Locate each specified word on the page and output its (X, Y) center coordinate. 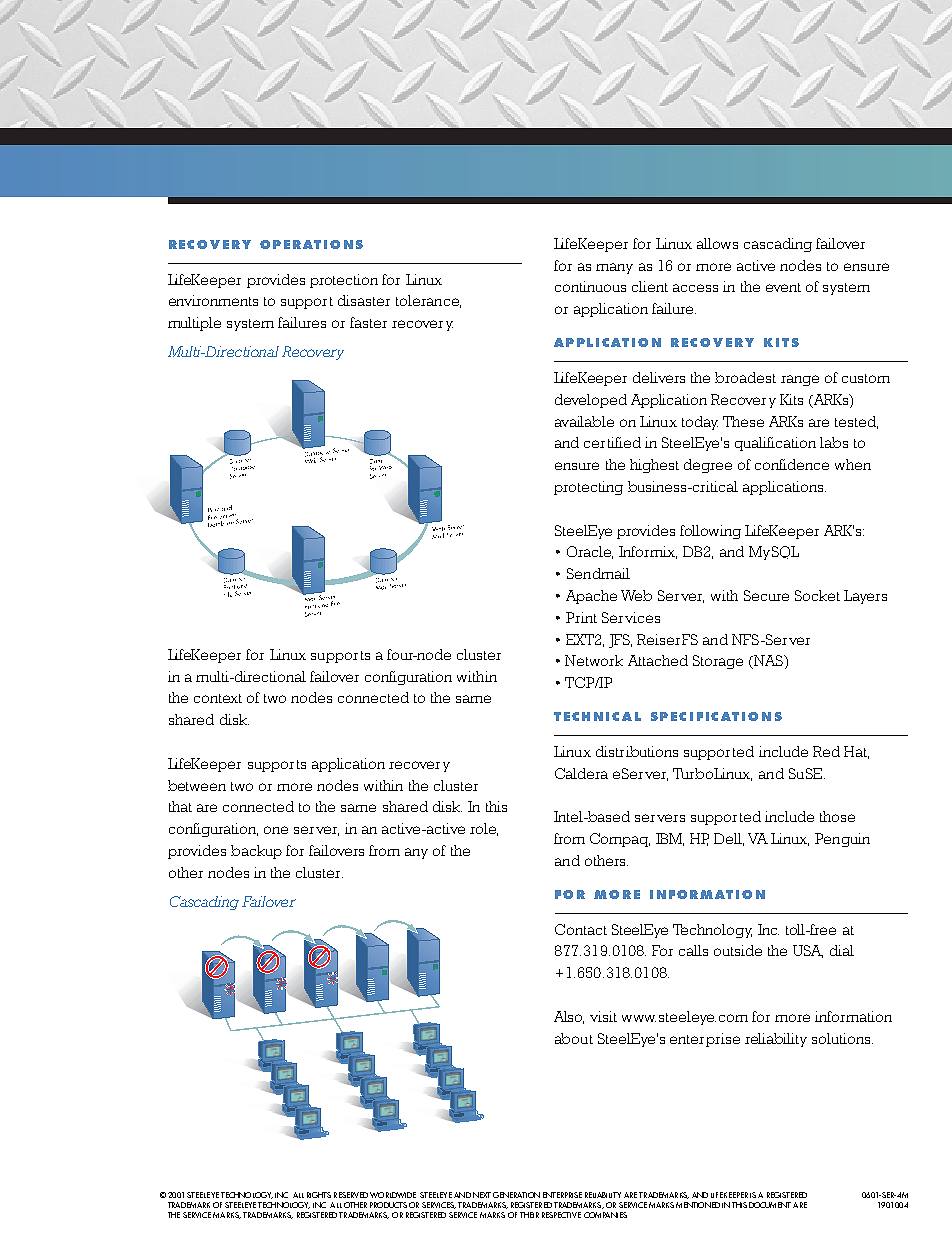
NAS (769, 662)
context (218, 698)
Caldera (581, 773)
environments (213, 300)
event (783, 287)
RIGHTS (319, 1195)
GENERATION (516, 1195)
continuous (590, 286)
